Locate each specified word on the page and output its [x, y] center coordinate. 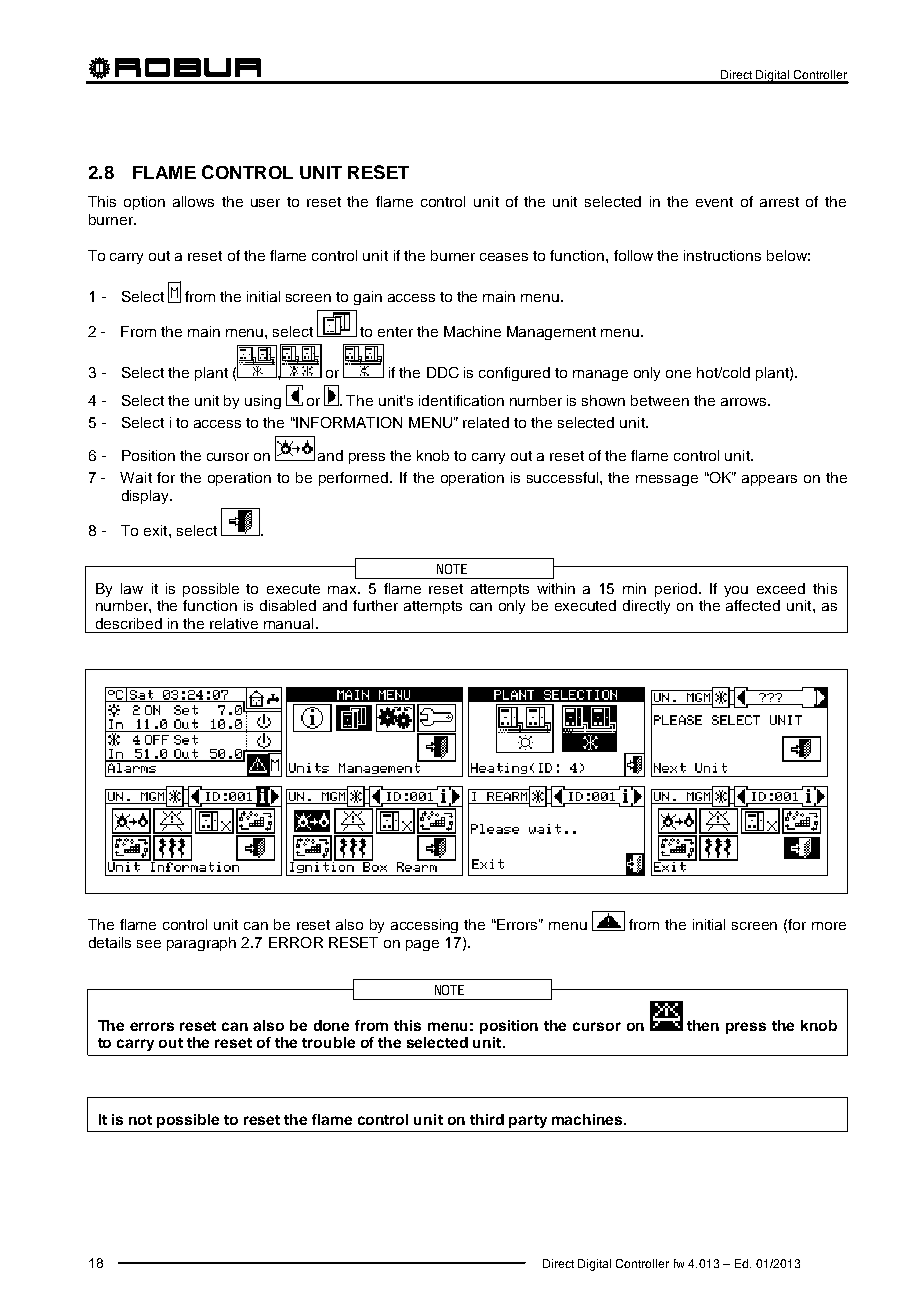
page [422, 945]
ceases [504, 257]
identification [461, 400]
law [132, 588]
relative [234, 623]
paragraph [201, 944]
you [736, 591]
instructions [722, 255]
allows [193, 201]
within [556, 588]
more [829, 926]
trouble [328, 1042]
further [375, 605]
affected [753, 605]
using [263, 402]
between [660, 400]
